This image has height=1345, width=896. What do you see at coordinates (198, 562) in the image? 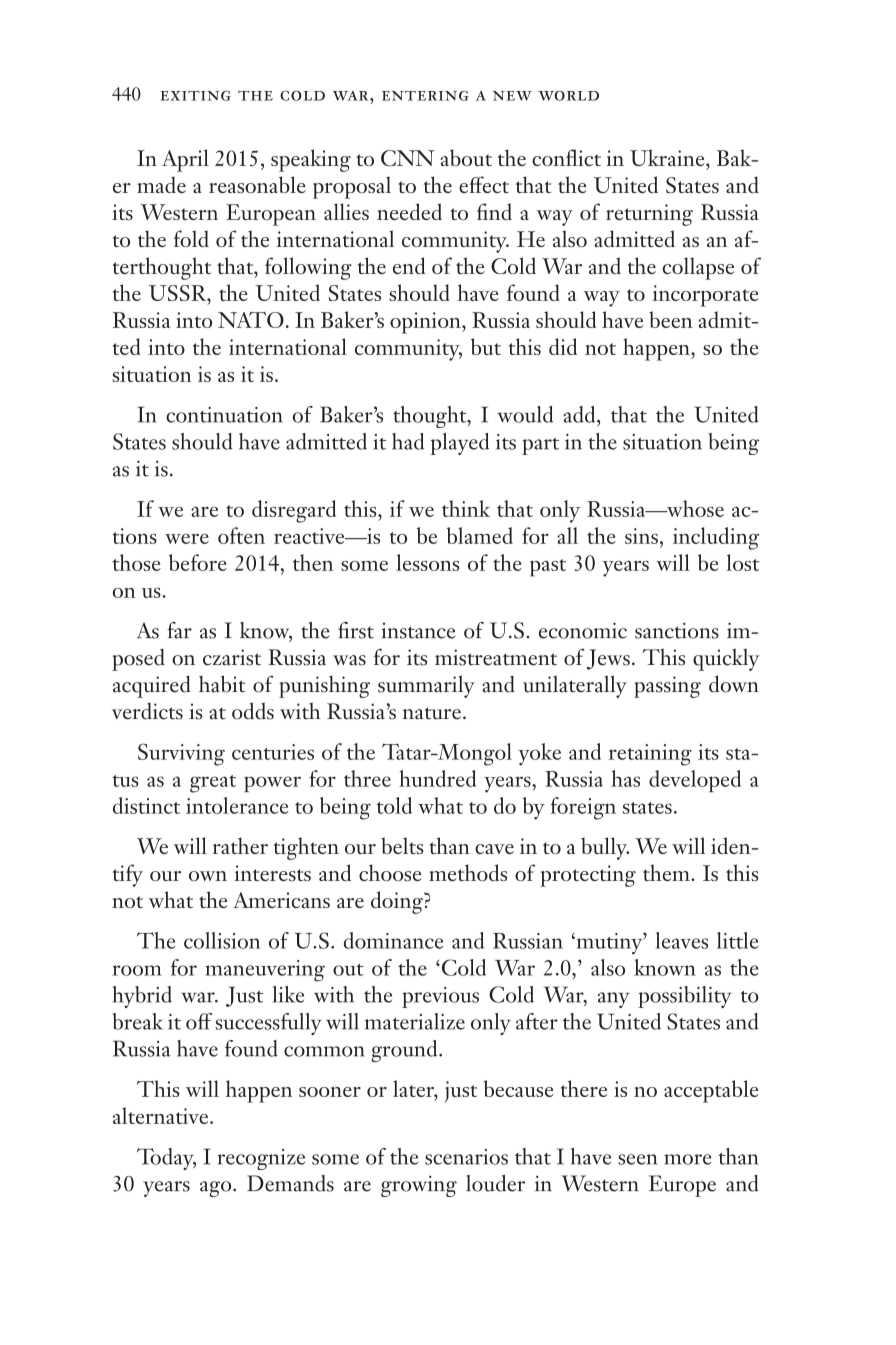
I see `before` at bounding box center [198, 562].
